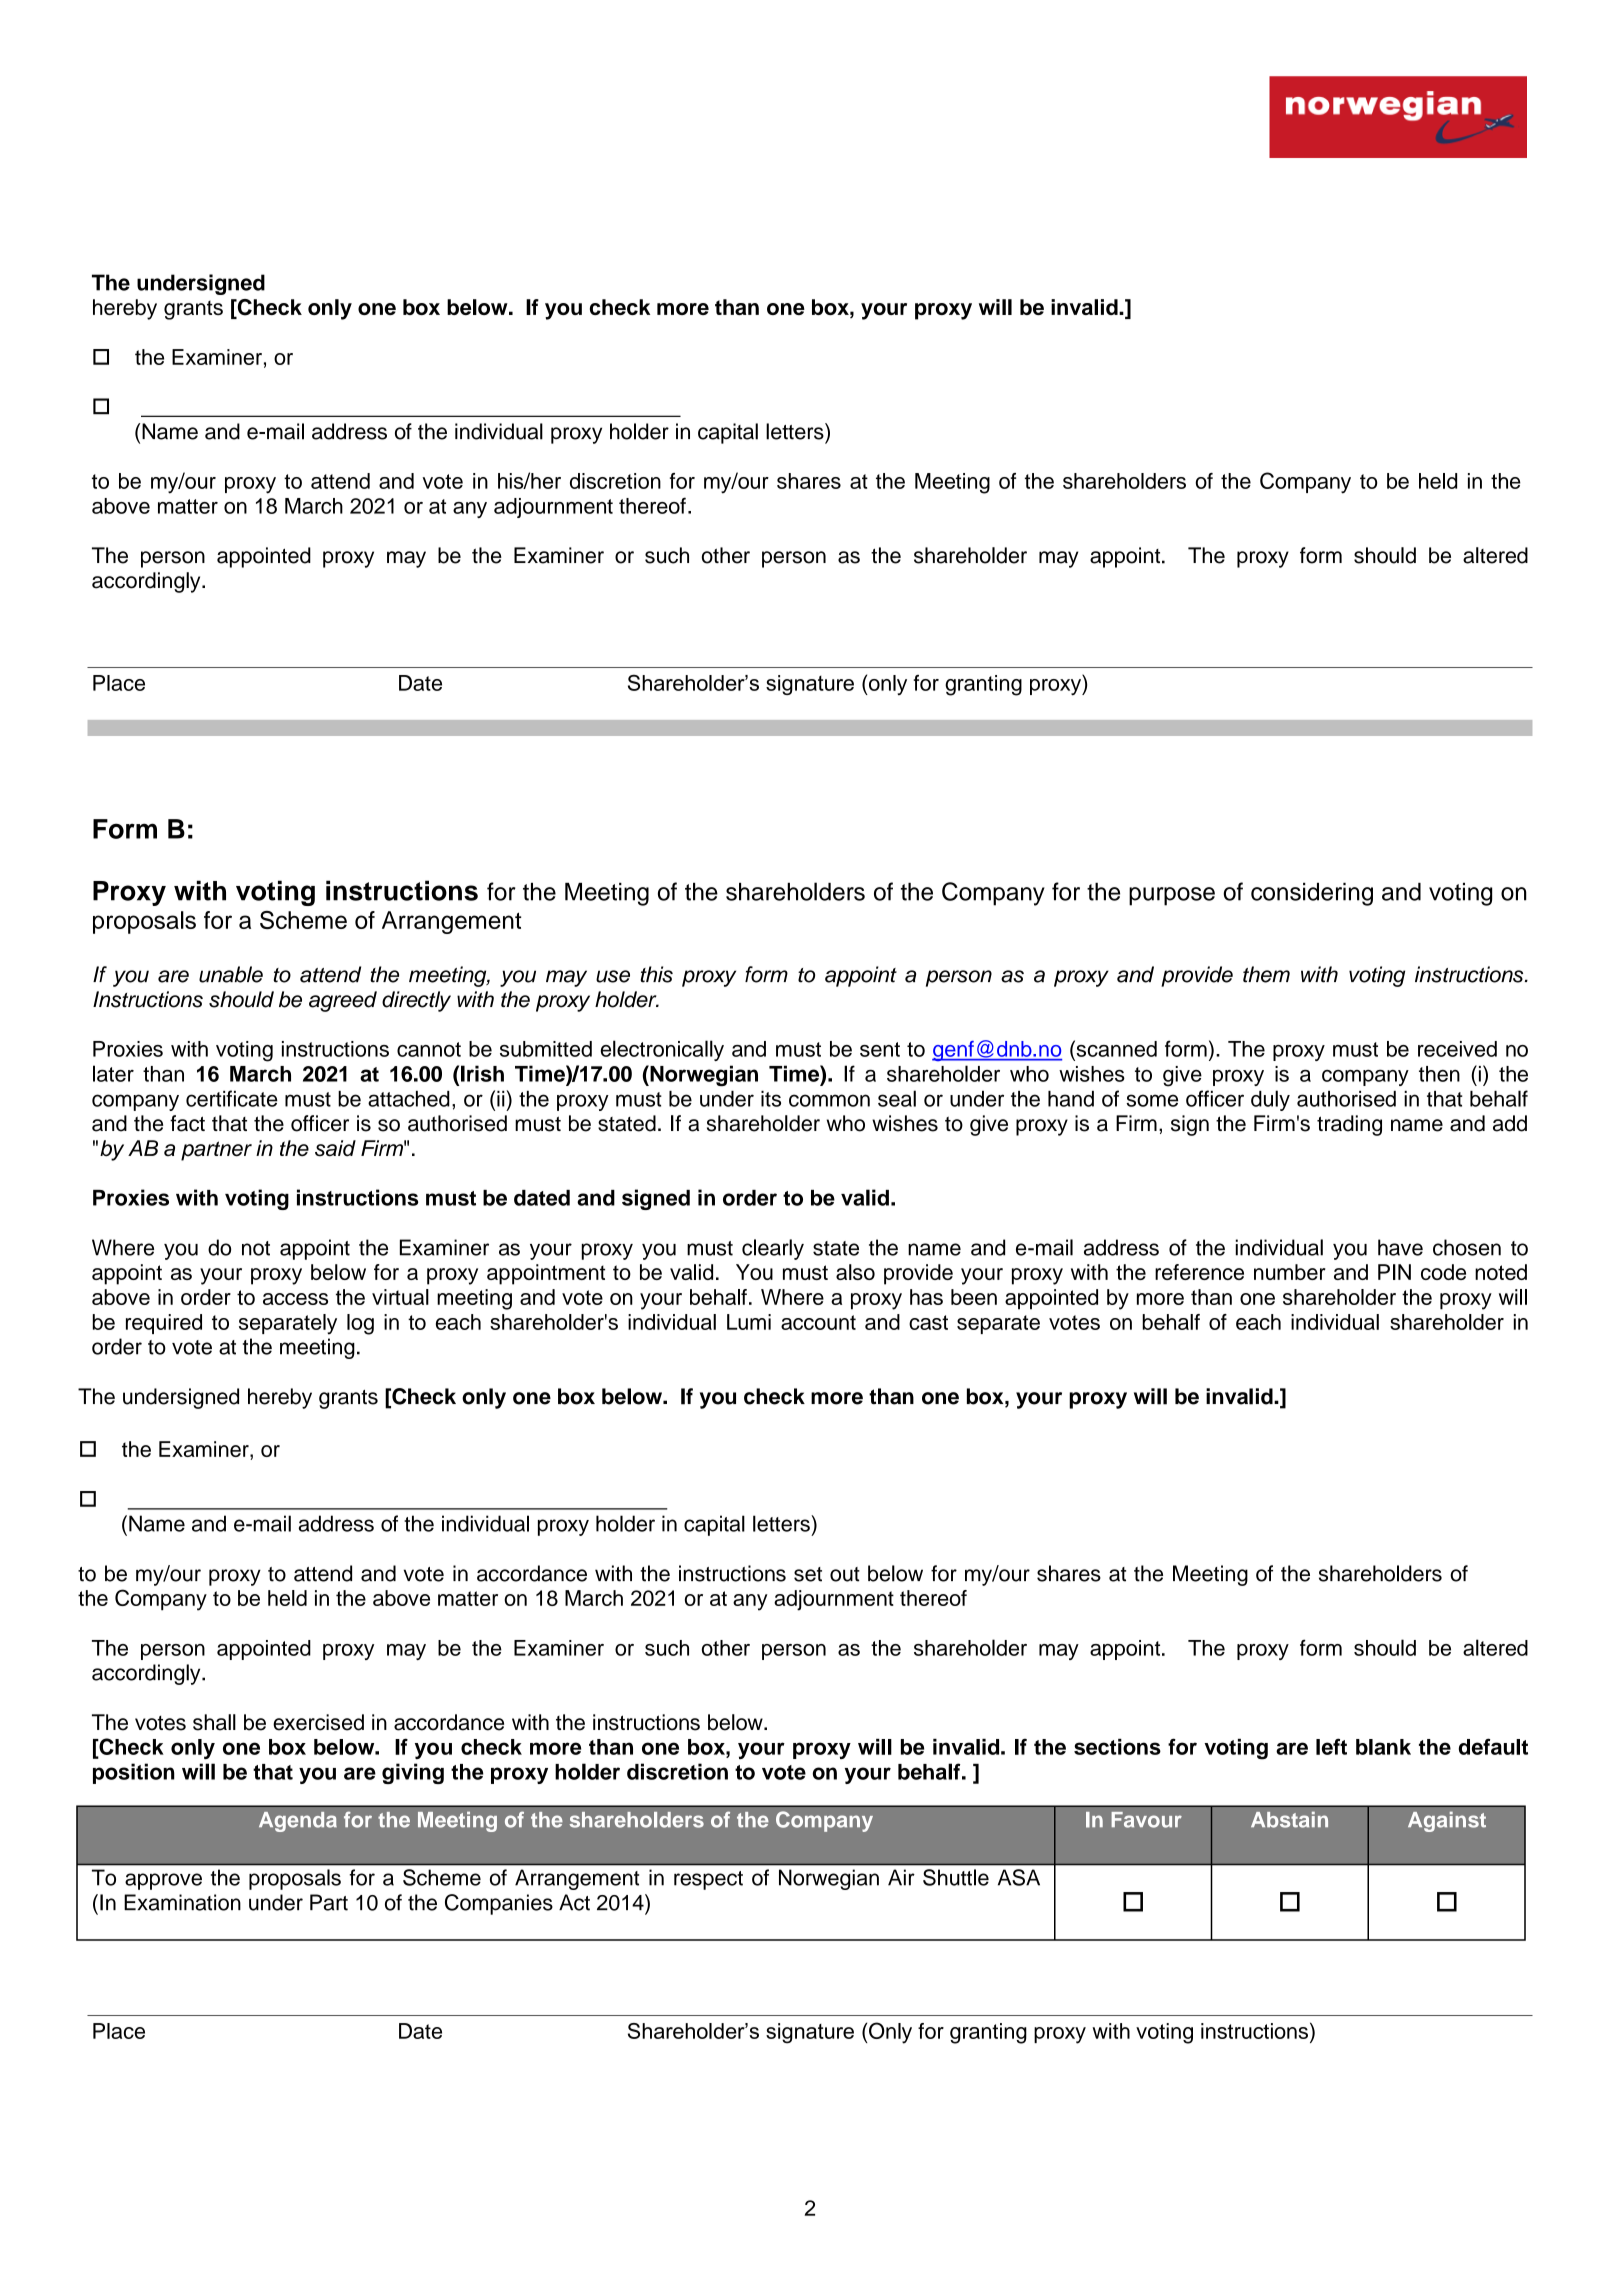 The image size is (1605, 2270). What do you see at coordinates (1312, 894) in the document?
I see `considering` at bounding box center [1312, 894].
